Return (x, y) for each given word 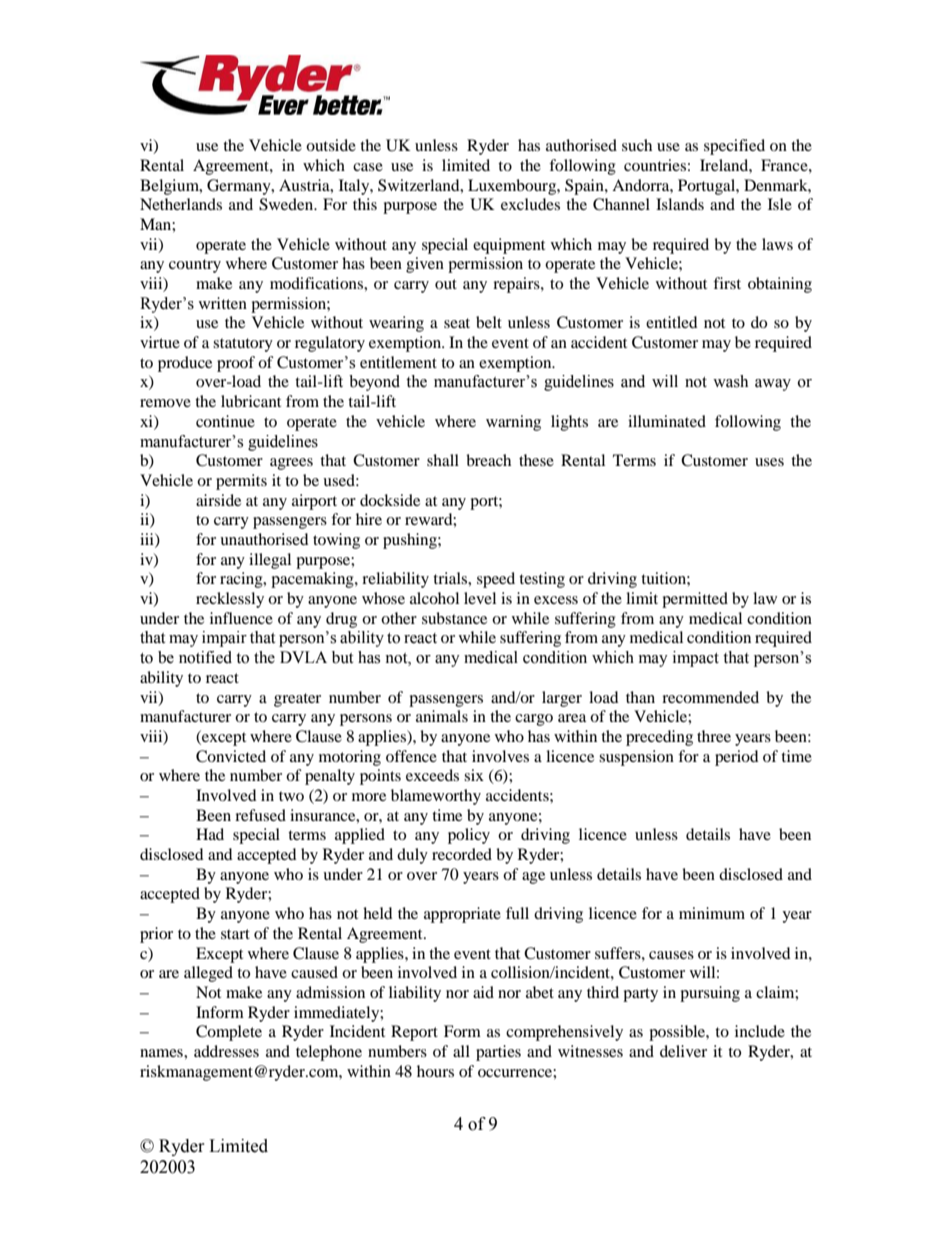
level (480, 598)
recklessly (230, 600)
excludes (530, 204)
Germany (240, 187)
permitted (695, 600)
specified (734, 147)
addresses (226, 1051)
